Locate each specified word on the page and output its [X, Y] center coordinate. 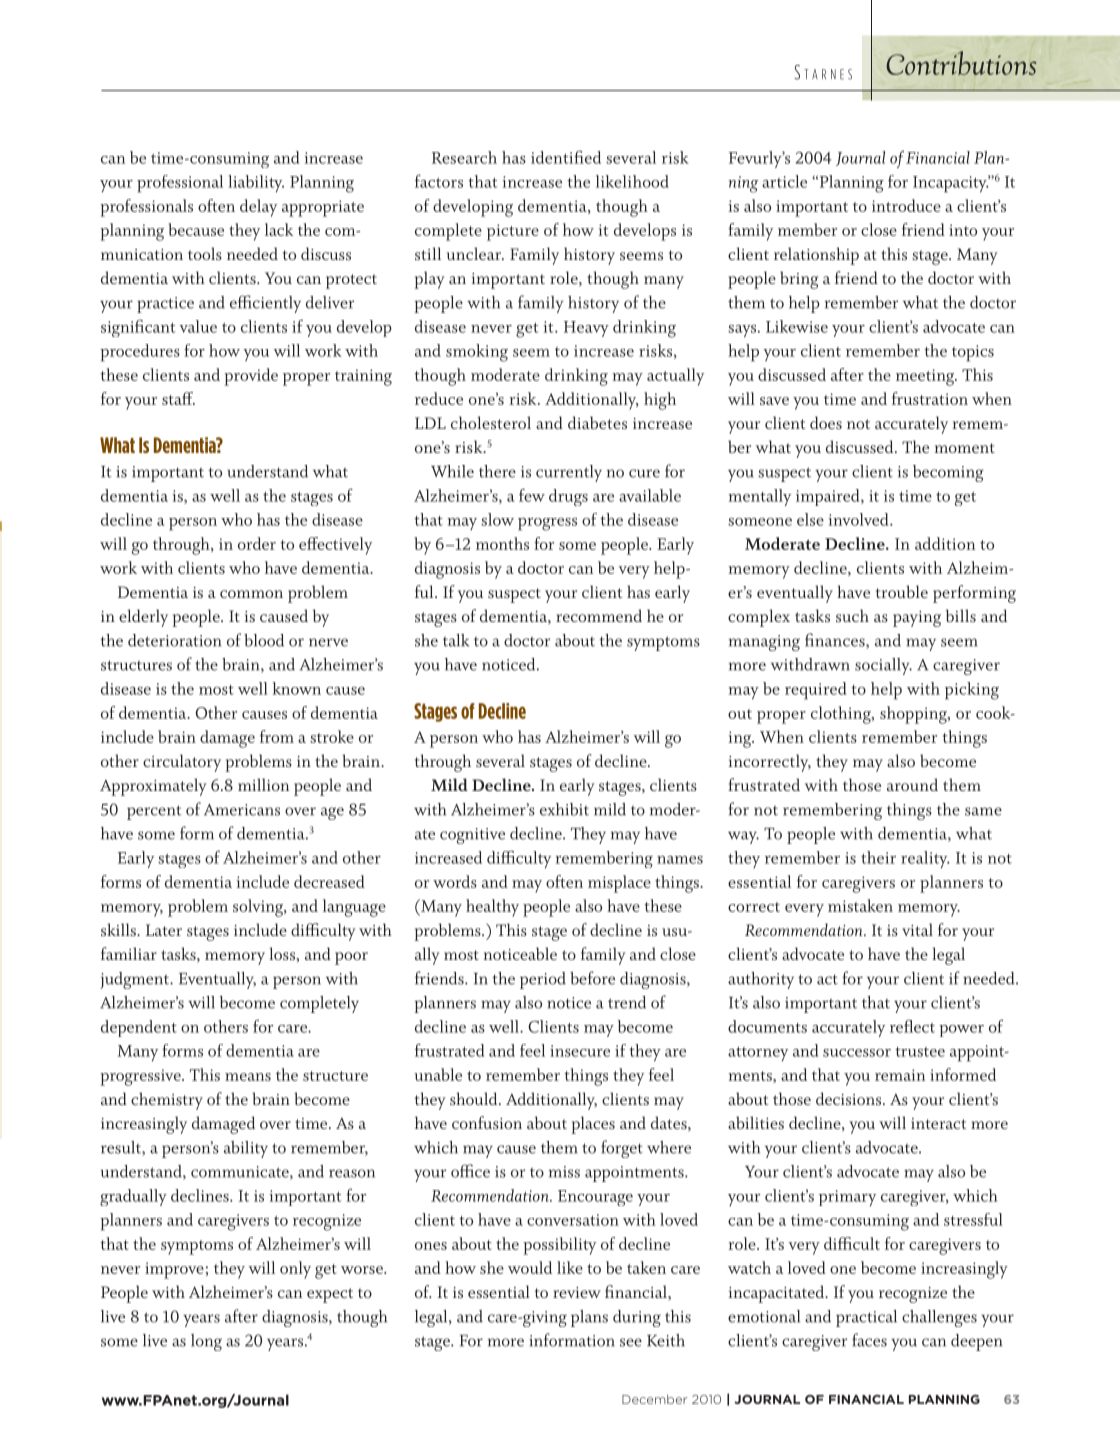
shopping [914, 715]
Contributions [961, 63]
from [277, 736]
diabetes [597, 422]
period [543, 980]
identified [566, 157]
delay [258, 208]
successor [857, 1053]
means [248, 1077]
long [206, 1342]
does [826, 422]
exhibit [564, 809]
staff [178, 398]
